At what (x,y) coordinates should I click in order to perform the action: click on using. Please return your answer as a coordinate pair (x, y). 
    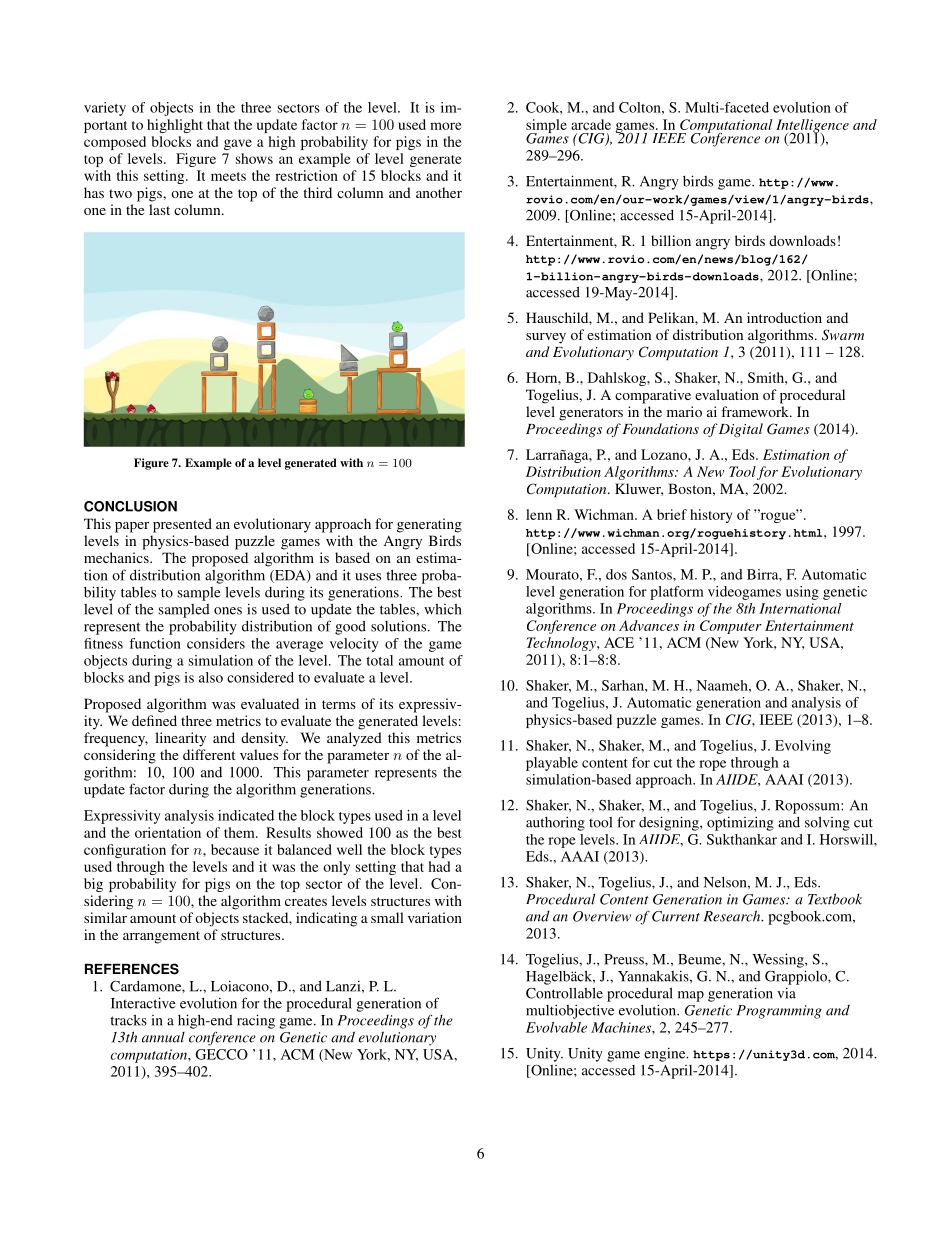
    Looking at the image, I should click on (802, 593).
